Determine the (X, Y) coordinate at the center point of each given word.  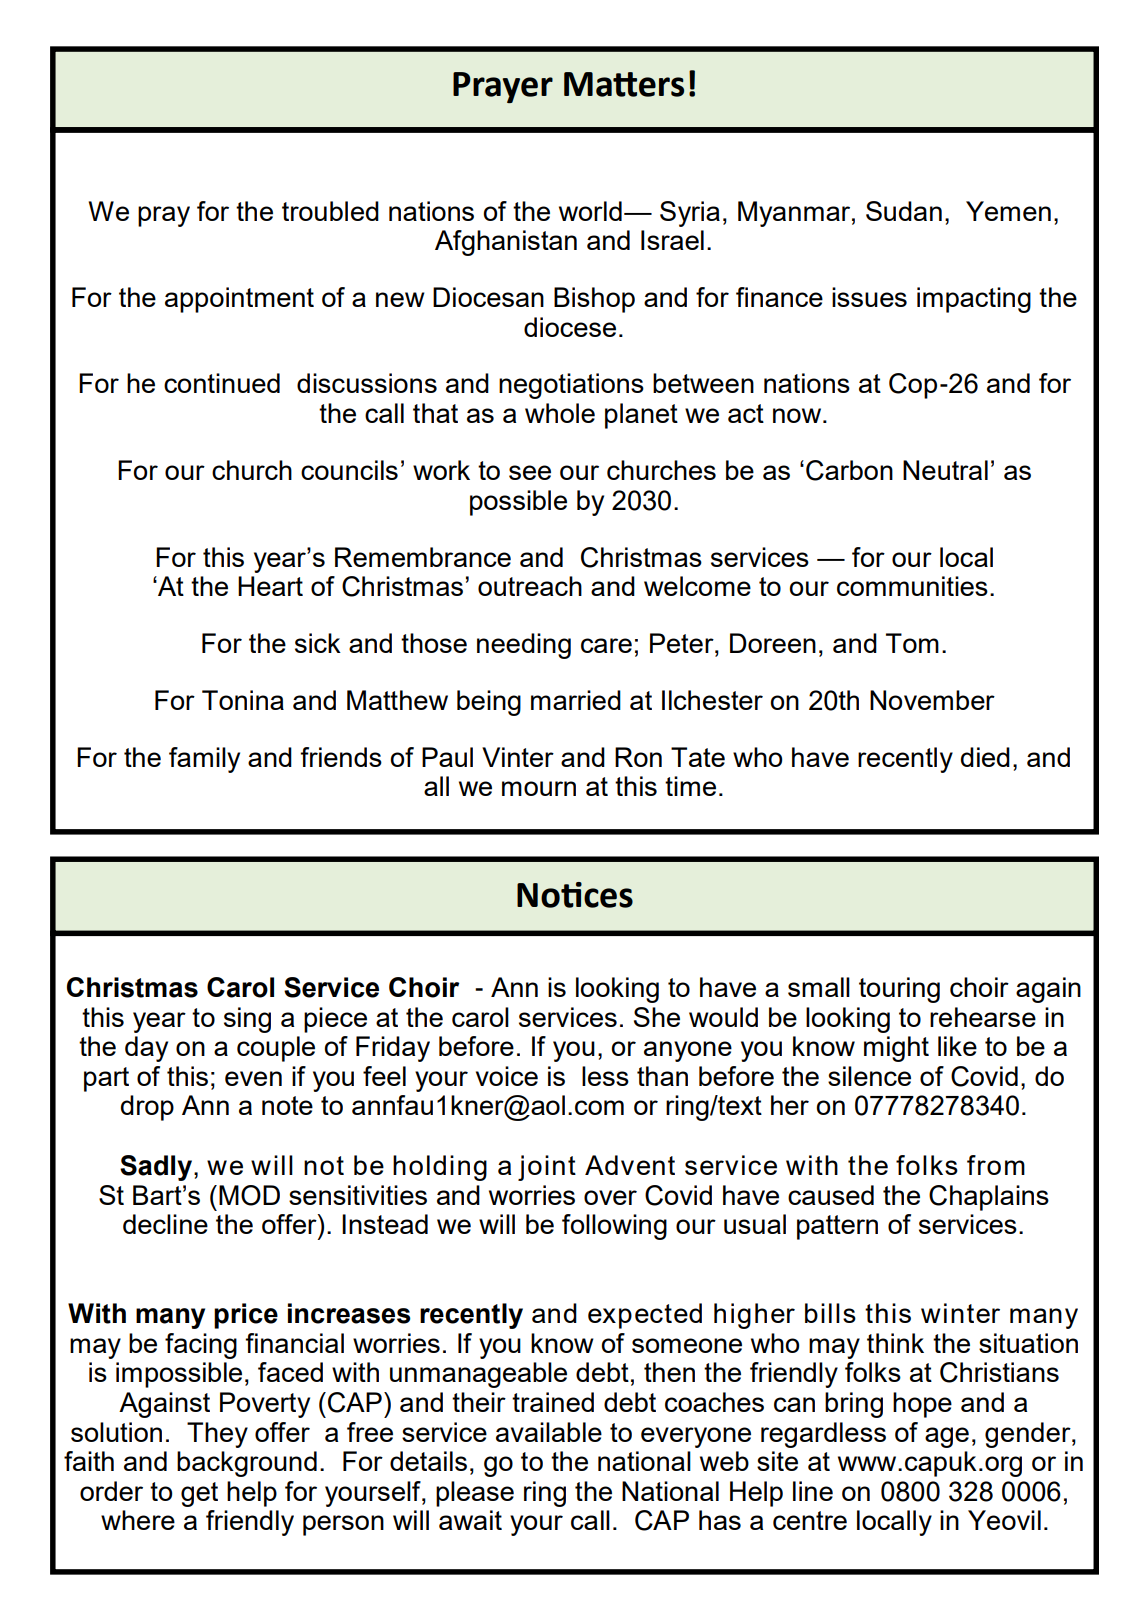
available (549, 1432)
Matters (624, 84)
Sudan (904, 211)
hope (922, 1405)
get (199, 1494)
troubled (330, 211)
